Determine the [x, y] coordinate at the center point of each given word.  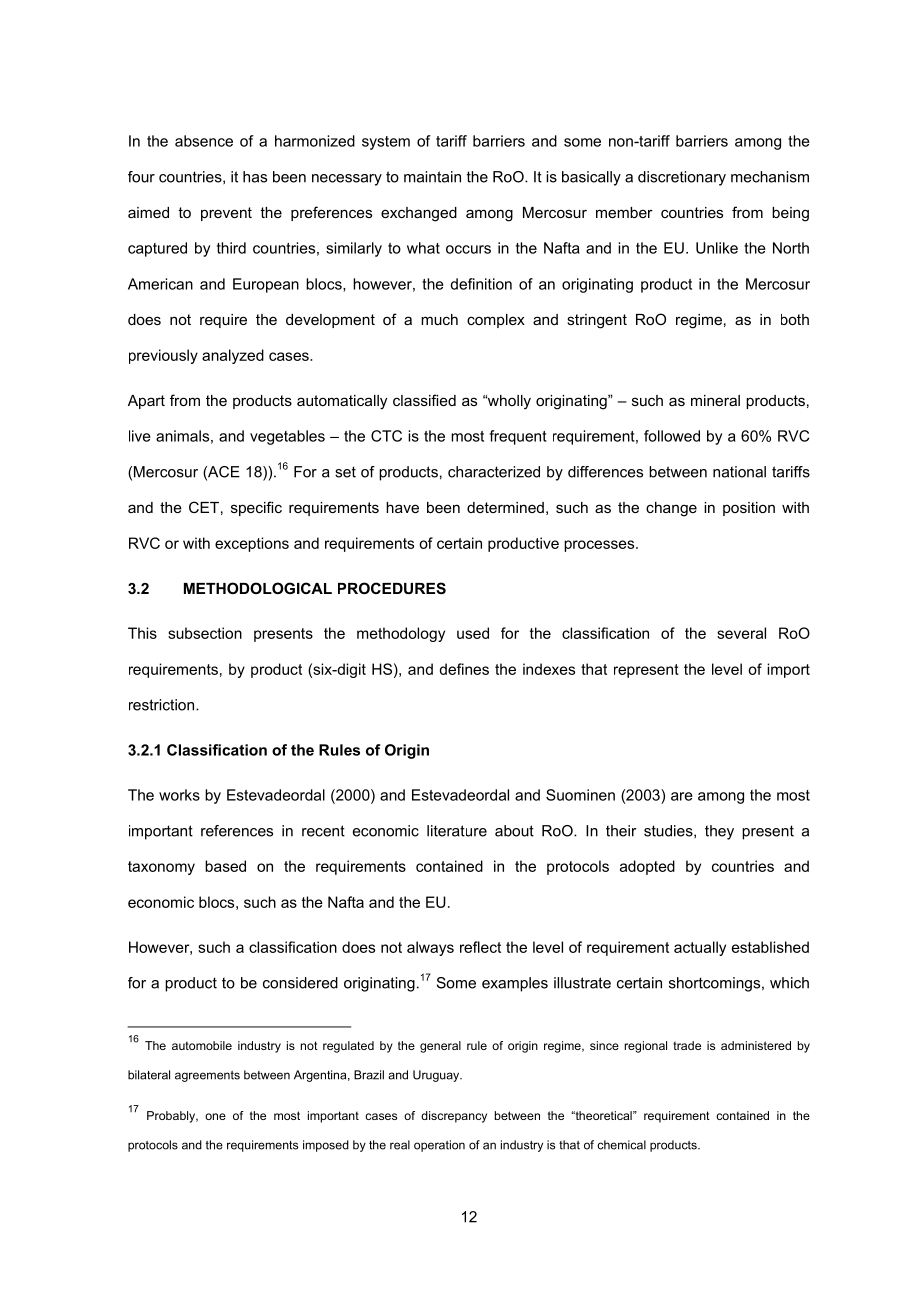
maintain [432, 177]
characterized [494, 472]
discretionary [682, 178]
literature [457, 831]
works [179, 795]
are [682, 796]
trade [687, 1045]
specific [256, 508]
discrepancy [454, 1117]
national [739, 472]
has [255, 177]
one [215, 1116]
